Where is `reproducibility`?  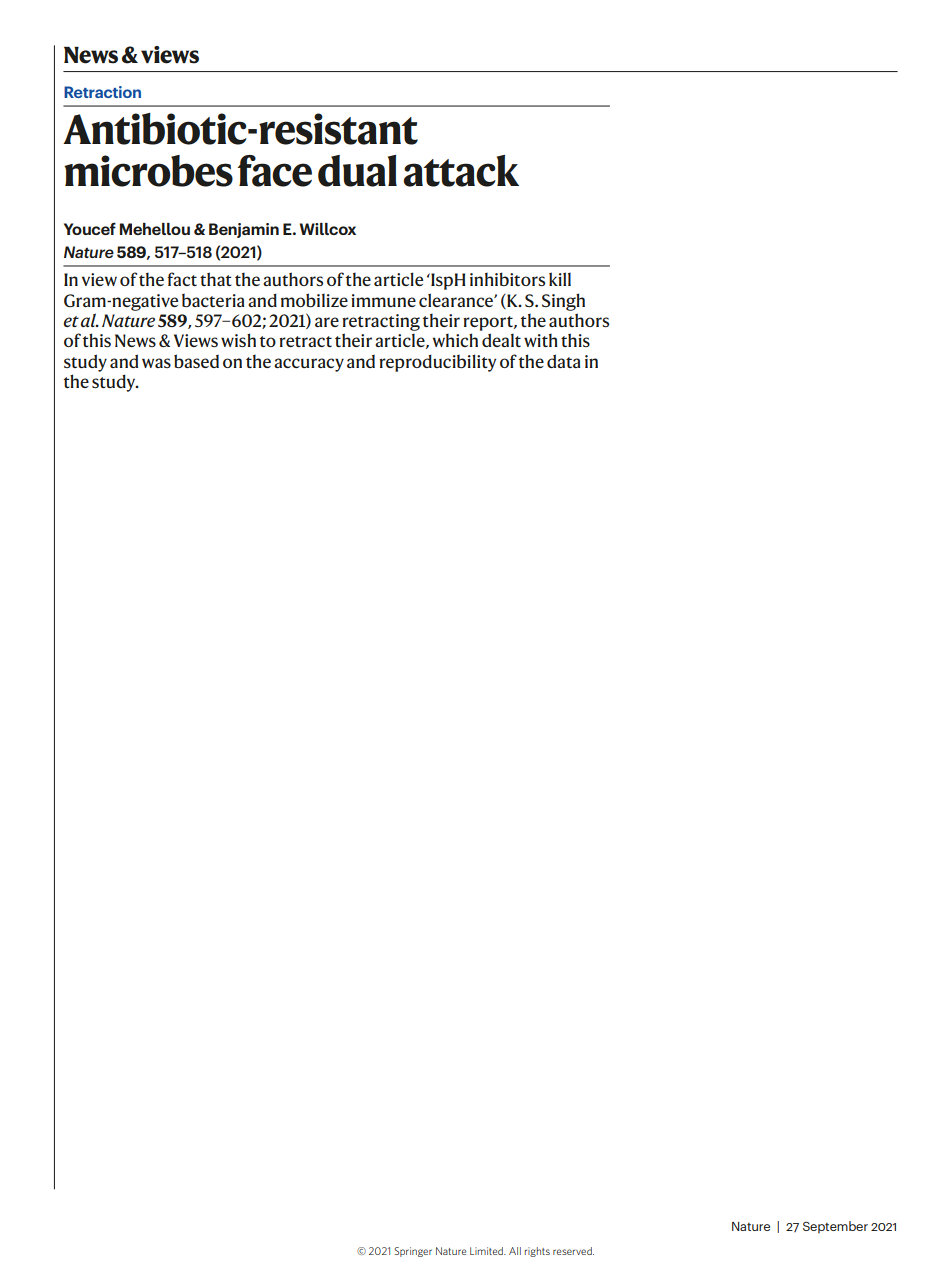
reproducibility is located at coordinates (437, 363).
